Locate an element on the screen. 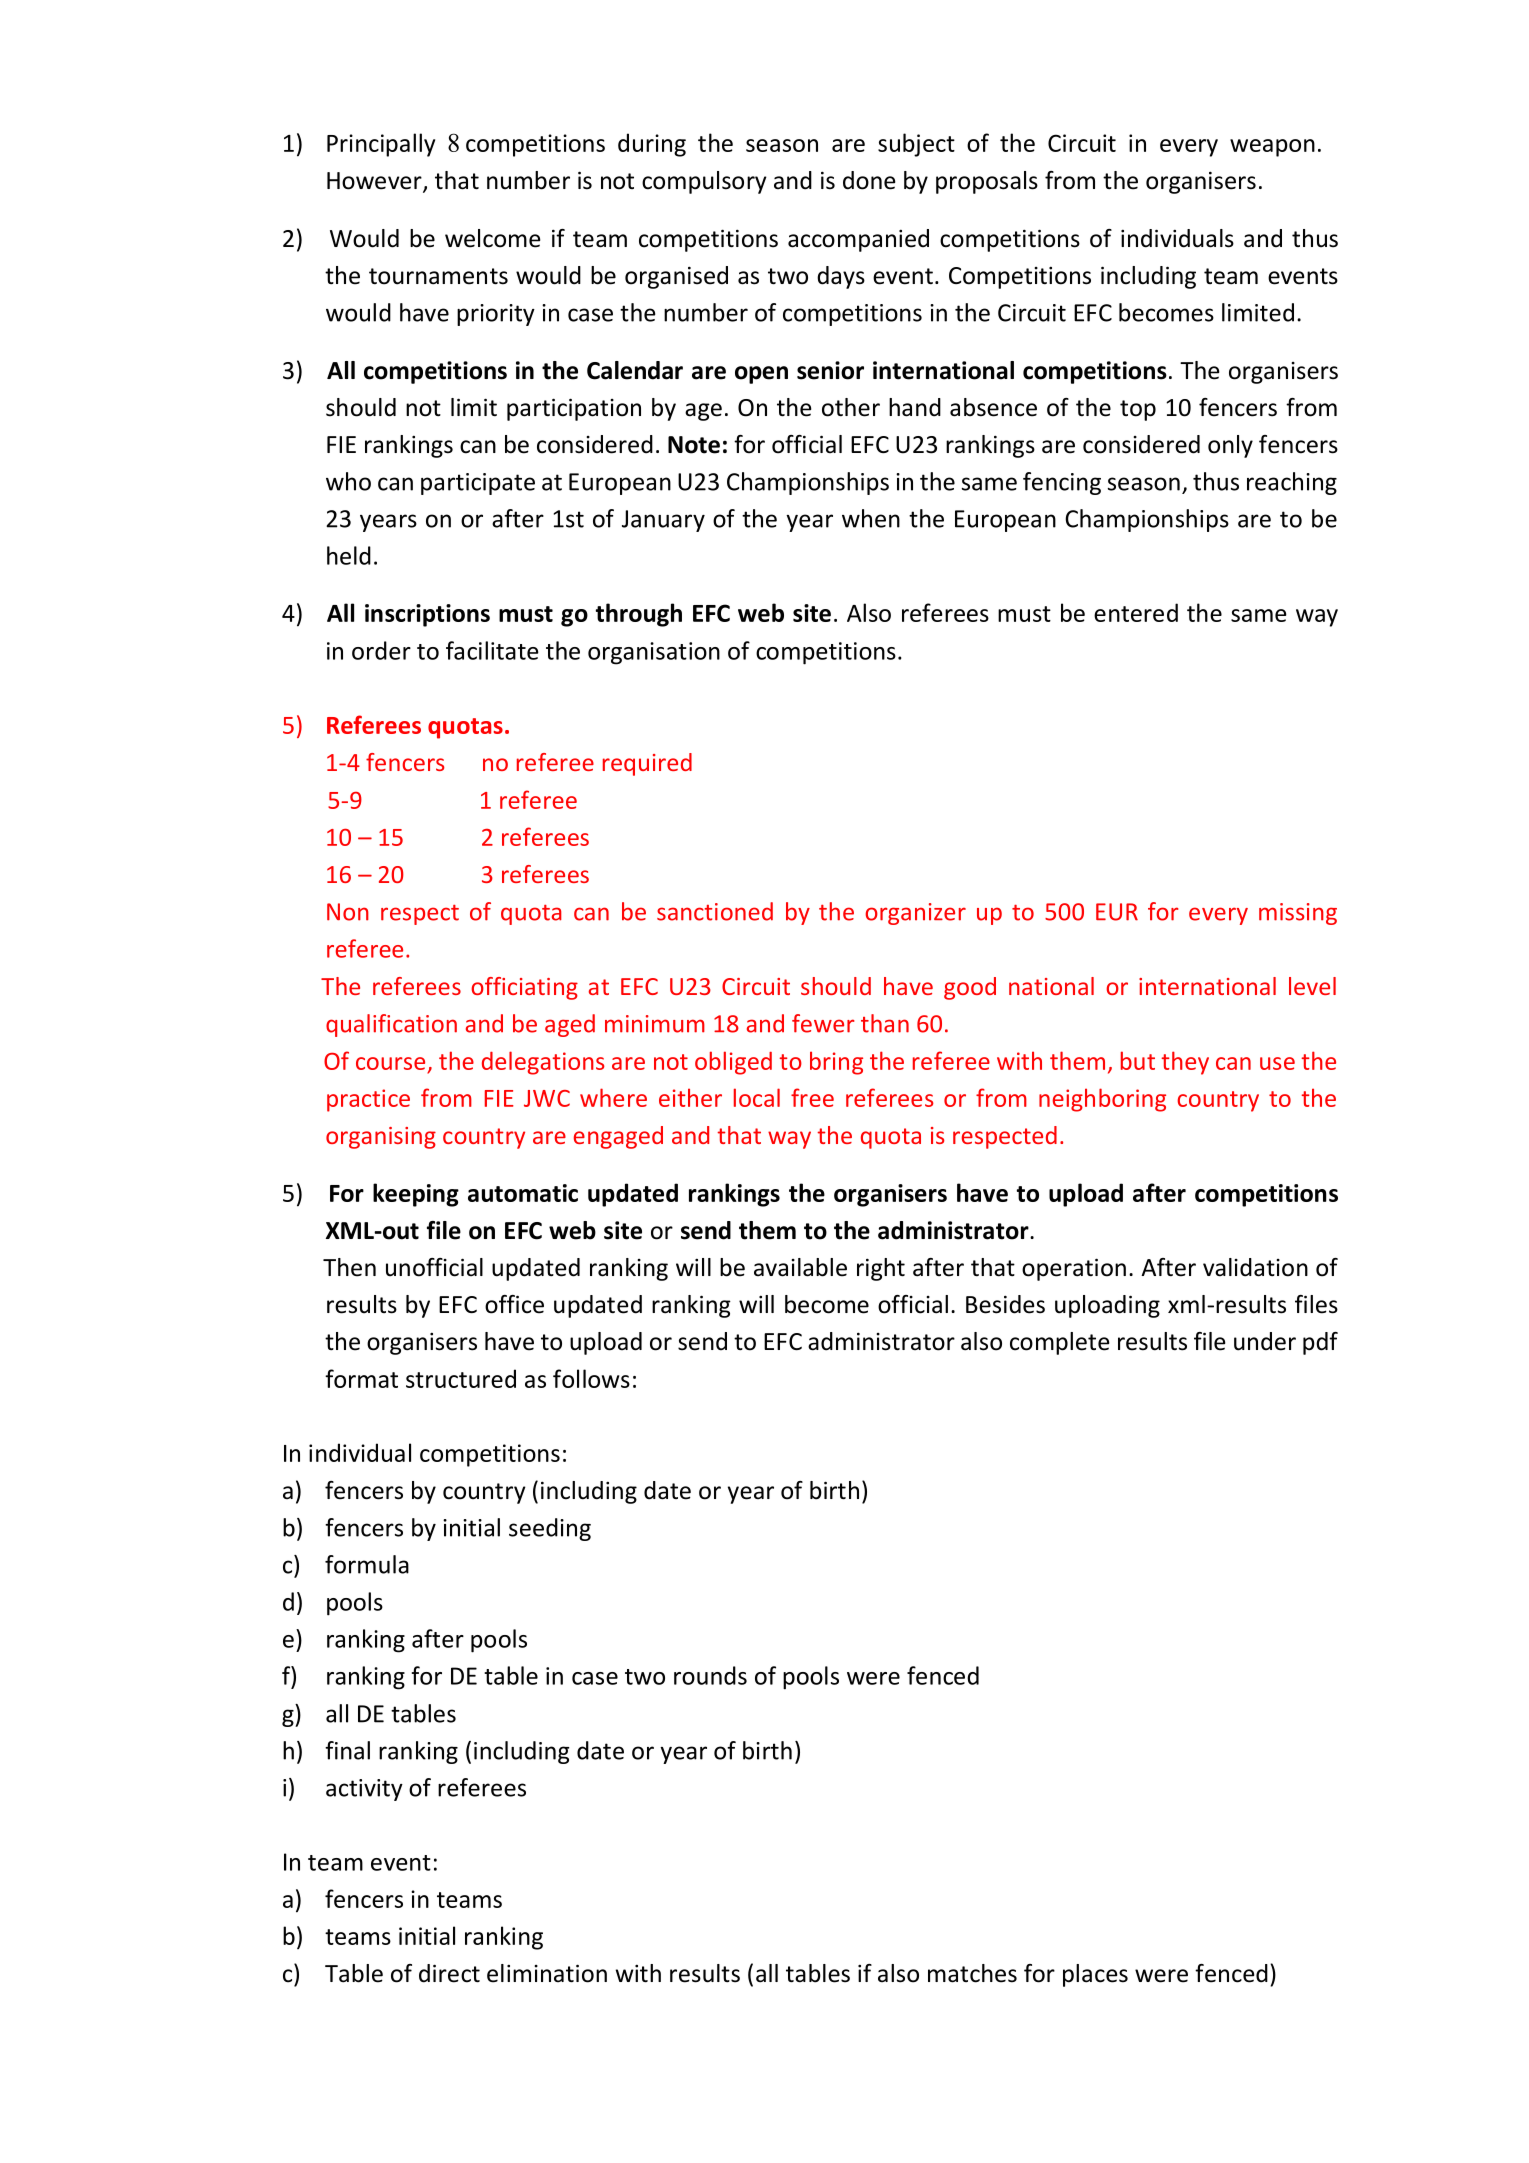  weapon is located at coordinates (1272, 148).
